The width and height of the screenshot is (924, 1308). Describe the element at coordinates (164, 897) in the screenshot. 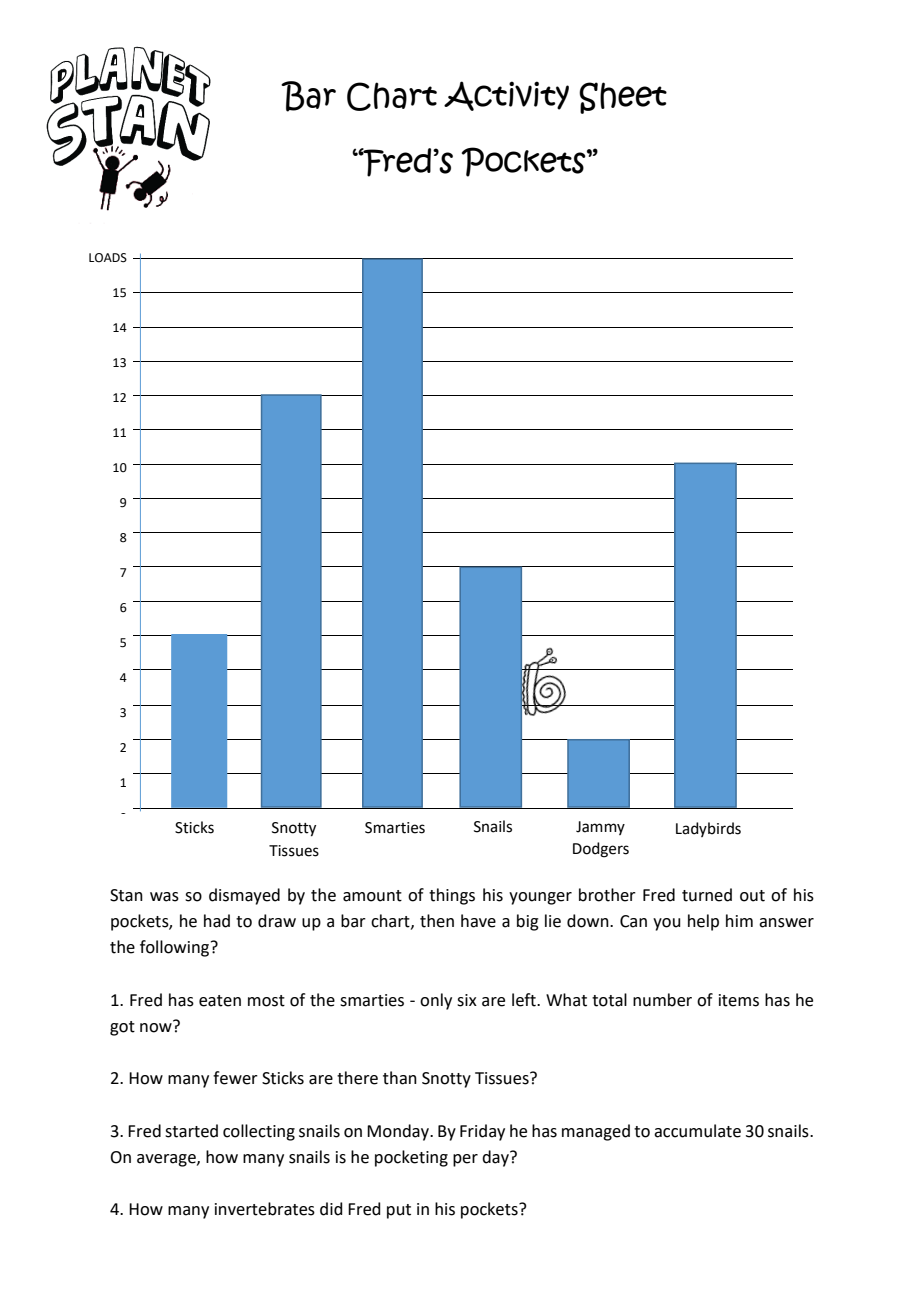

I see `was` at that location.
